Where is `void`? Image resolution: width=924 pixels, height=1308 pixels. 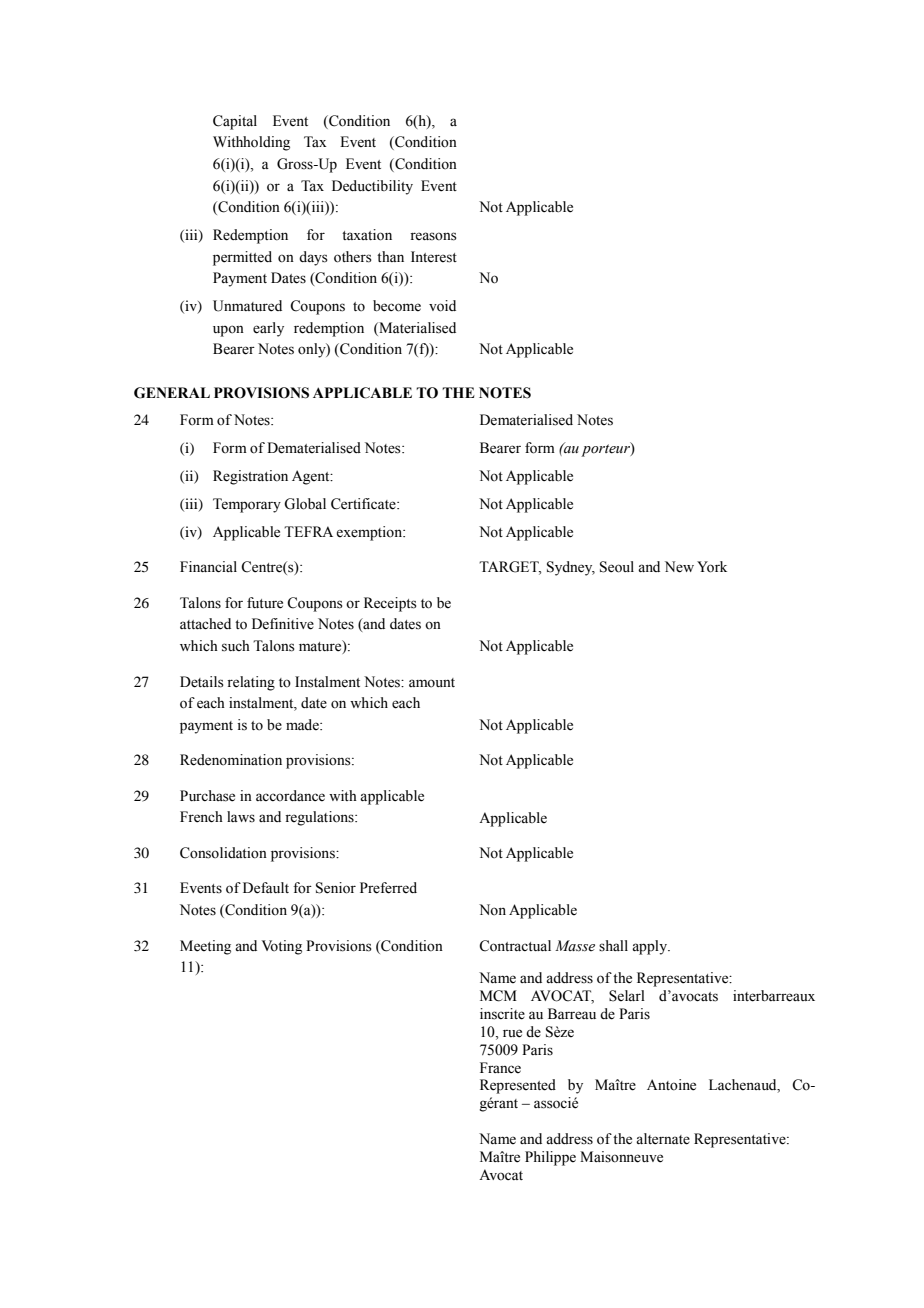 void is located at coordinates (442, 306).
